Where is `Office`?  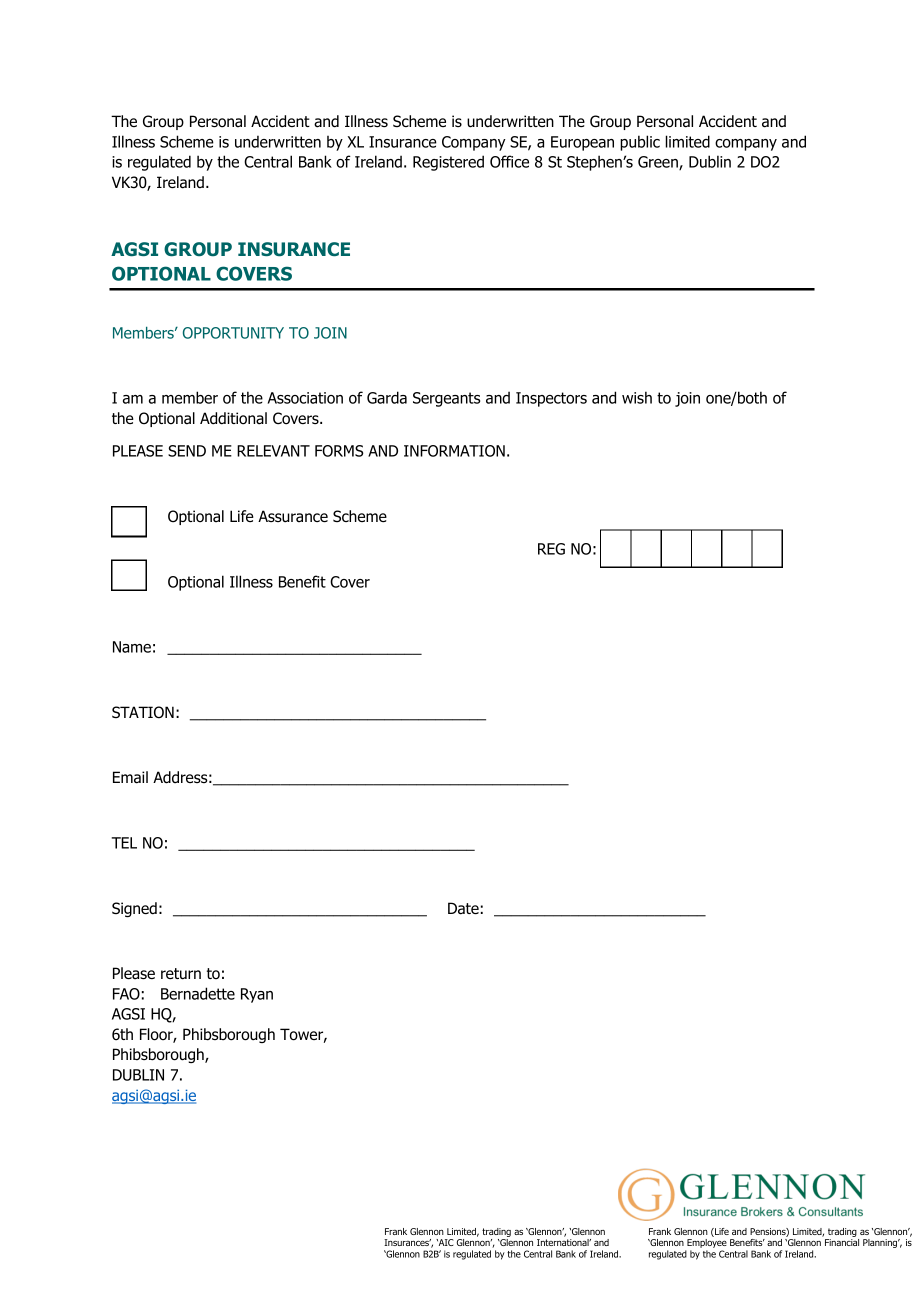 Office is located at coordinates (509, 161).
